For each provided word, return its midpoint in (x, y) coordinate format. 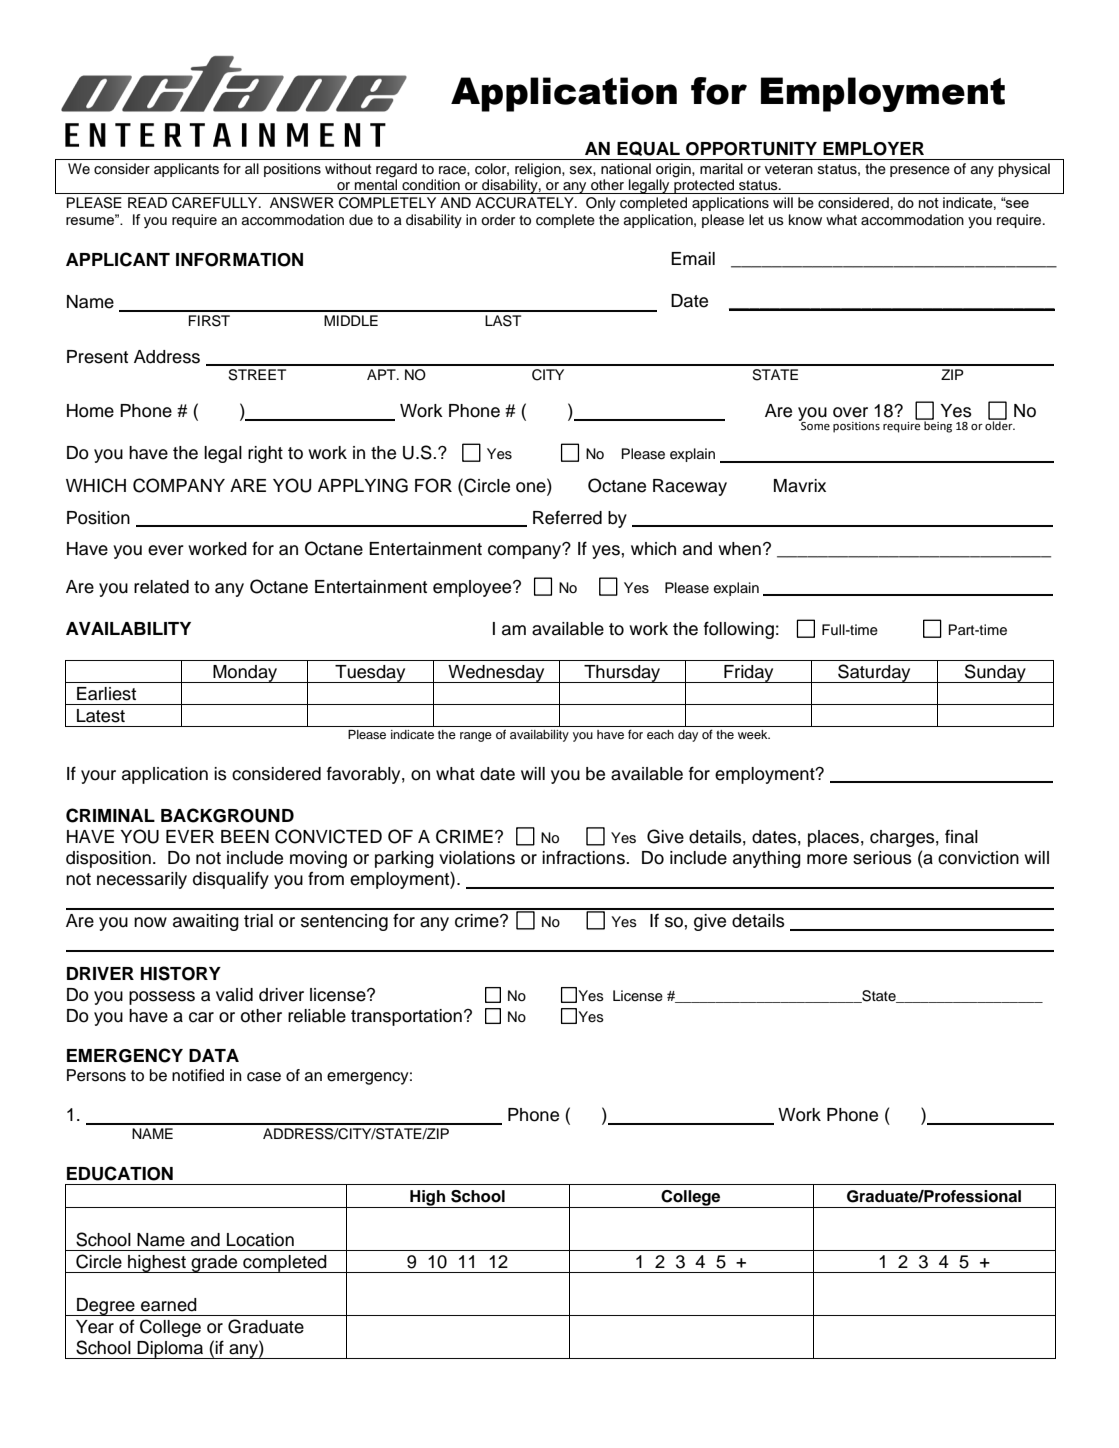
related (161, 587)
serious (882, 858)
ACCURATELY (525, 203)
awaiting (206, 922)
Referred (567, 517)
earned (169, 1305)
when (739, 549)
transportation (406, 1017)
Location (260, 1240)
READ (147, 202)
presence (920, 171)
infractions (584, 857)
